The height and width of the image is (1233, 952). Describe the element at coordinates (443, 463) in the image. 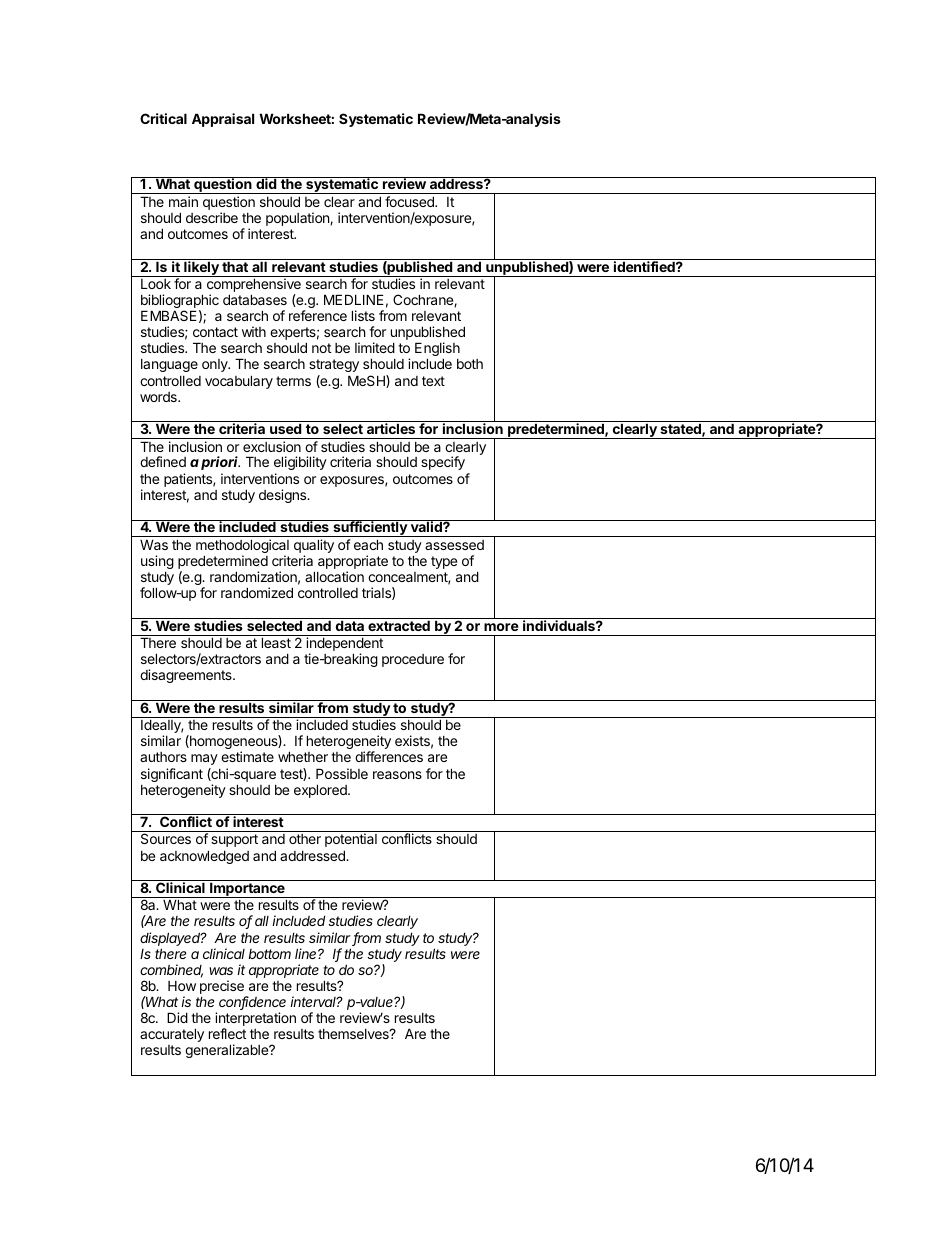

I see `specify` at that location.
